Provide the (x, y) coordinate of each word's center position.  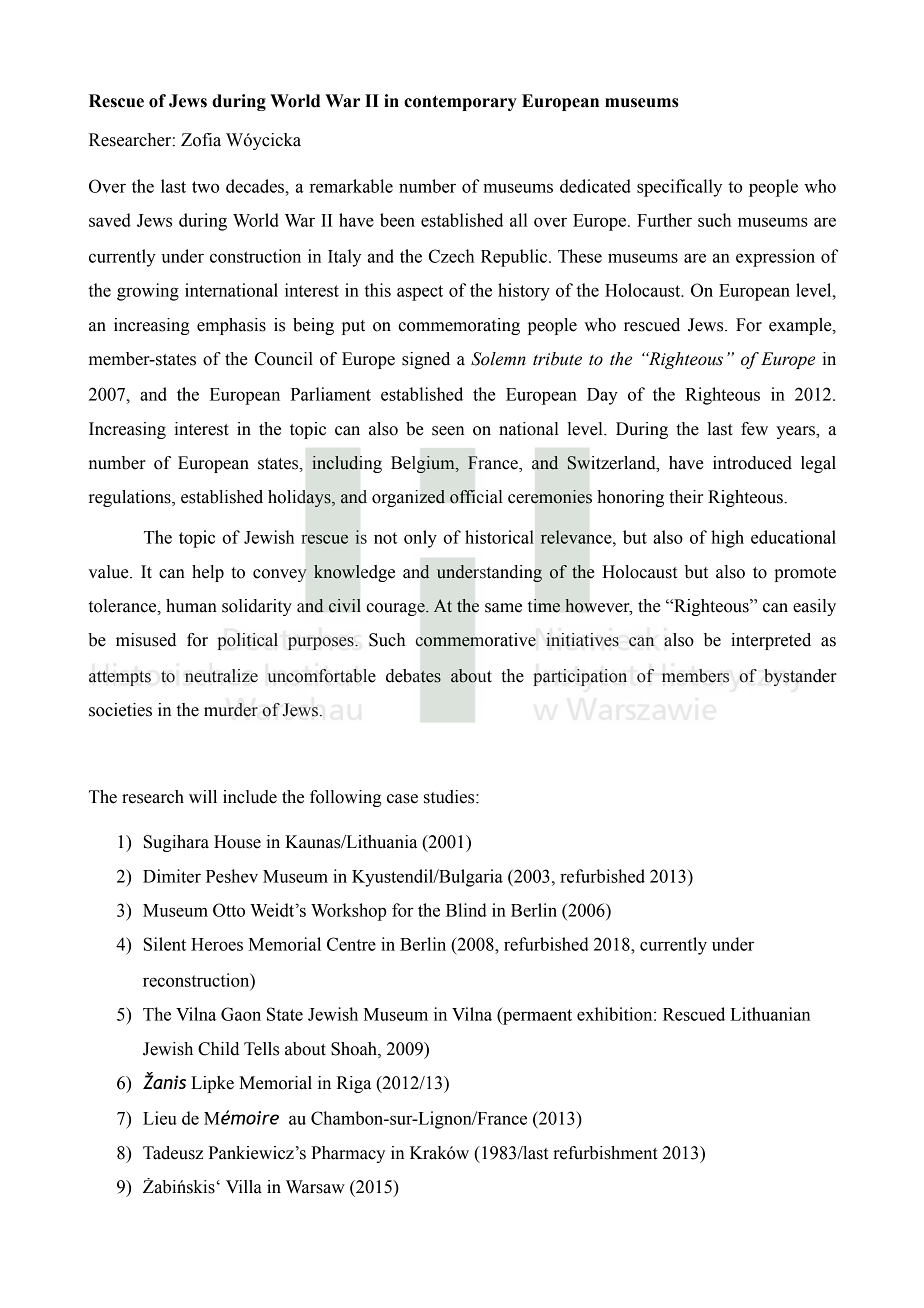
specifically (679, 188)
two (205, 187)
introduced (752, 463)
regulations (131, 498)
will (203, 796)
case (402, 799)
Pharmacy (348, 1154)
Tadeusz (173, 1153)
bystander (800, 677)
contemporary (460, 103)
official (476, 496)
